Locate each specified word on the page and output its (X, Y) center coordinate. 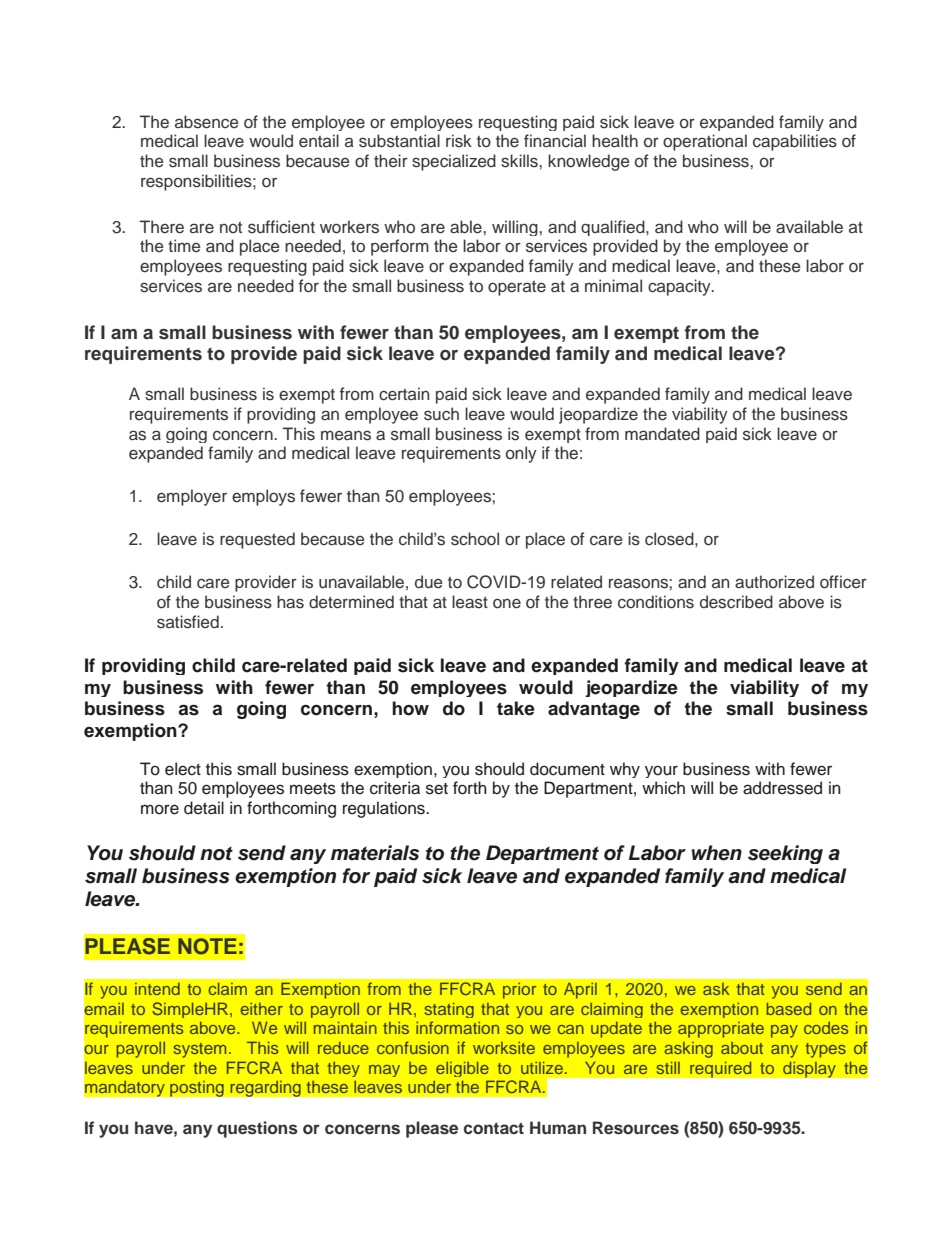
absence (207, 122)
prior (519, 991)
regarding (265, 1088)
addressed (782, 788)
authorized (774, 582)
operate (517, 288)
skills (520, 161)
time (184, 245)
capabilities (795, 142)
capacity (680, 287)
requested (257, 540)
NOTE (207, 946)
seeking (785, 854)
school (475, 539)
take (516, 708)
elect (183, 769)
